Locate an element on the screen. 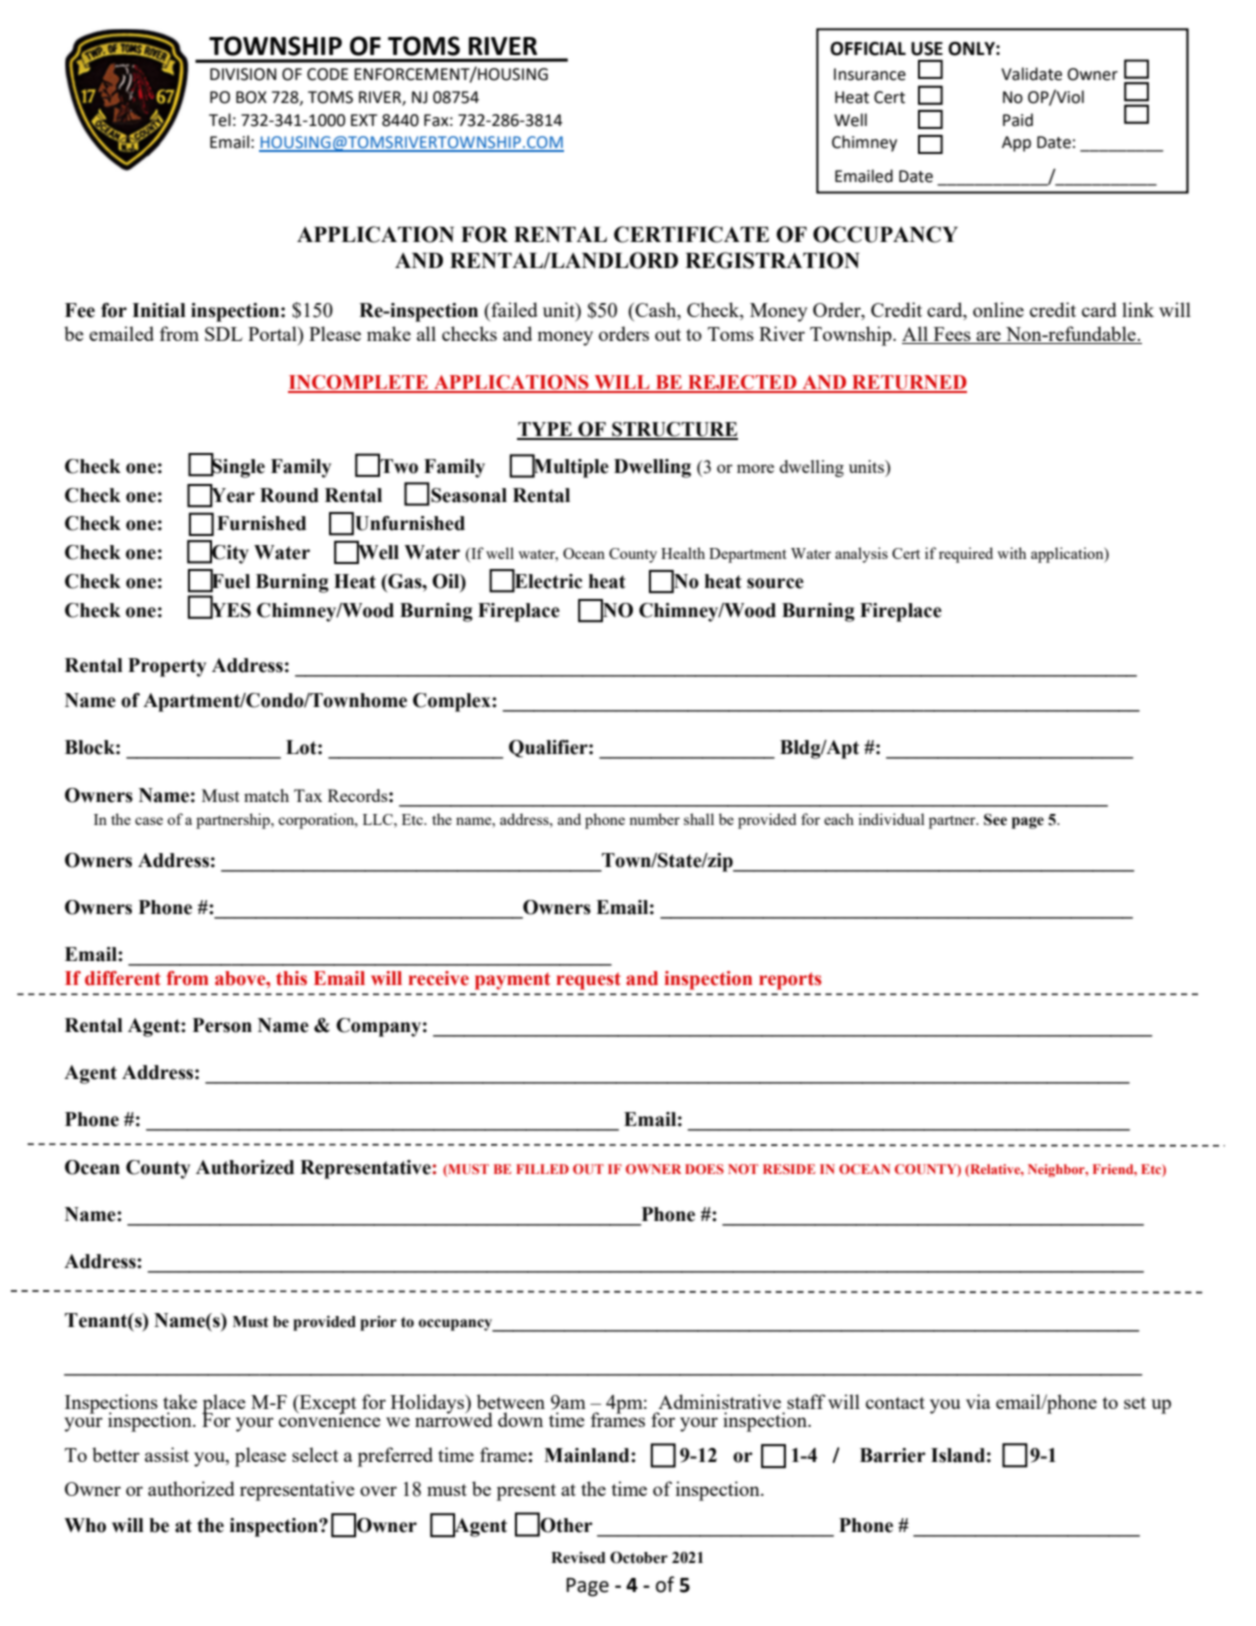 This screenshot has height=1626, width=1256. Year is located at coordinates (232, 495).
